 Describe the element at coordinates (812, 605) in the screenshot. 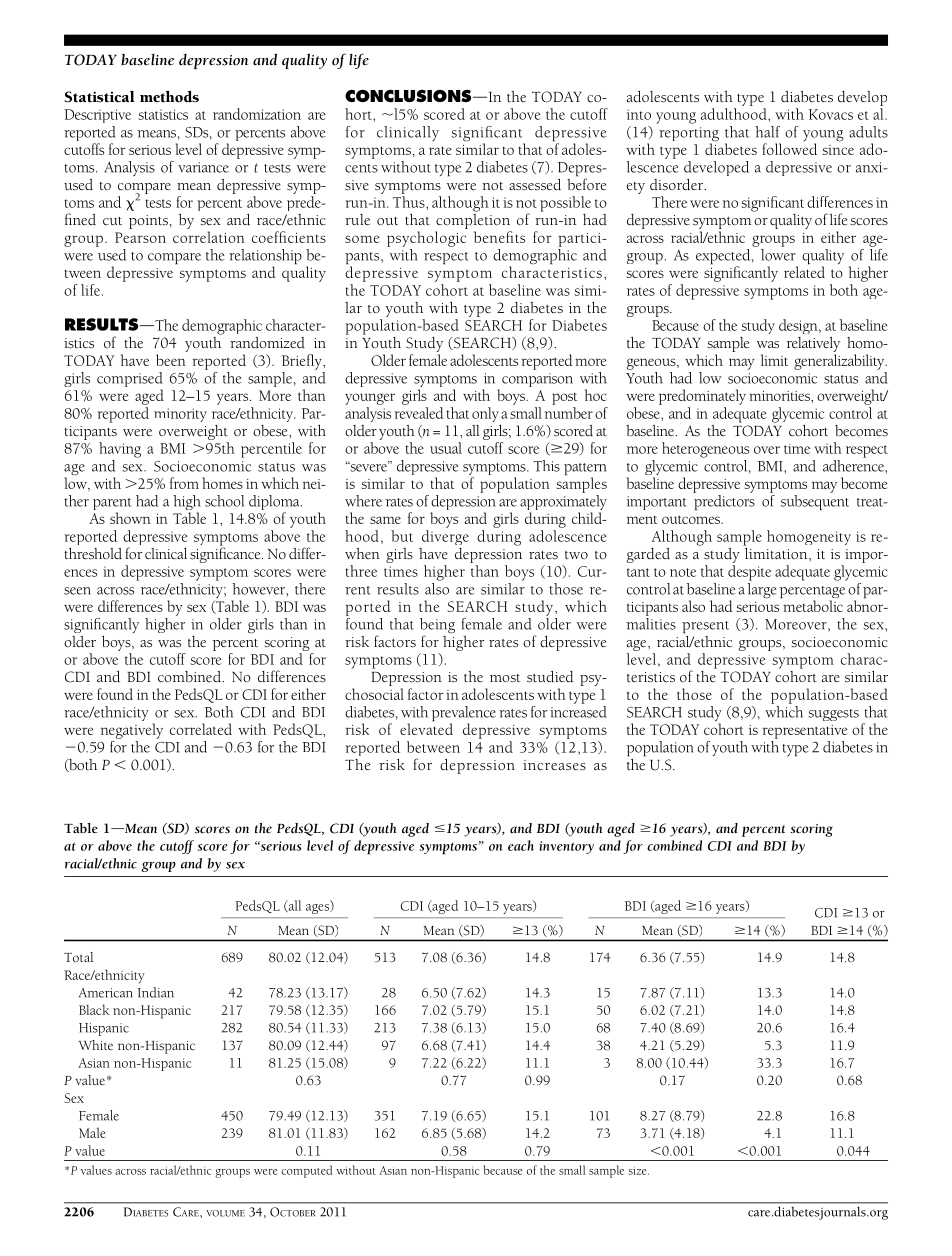

I see `metabolic` at that location.
